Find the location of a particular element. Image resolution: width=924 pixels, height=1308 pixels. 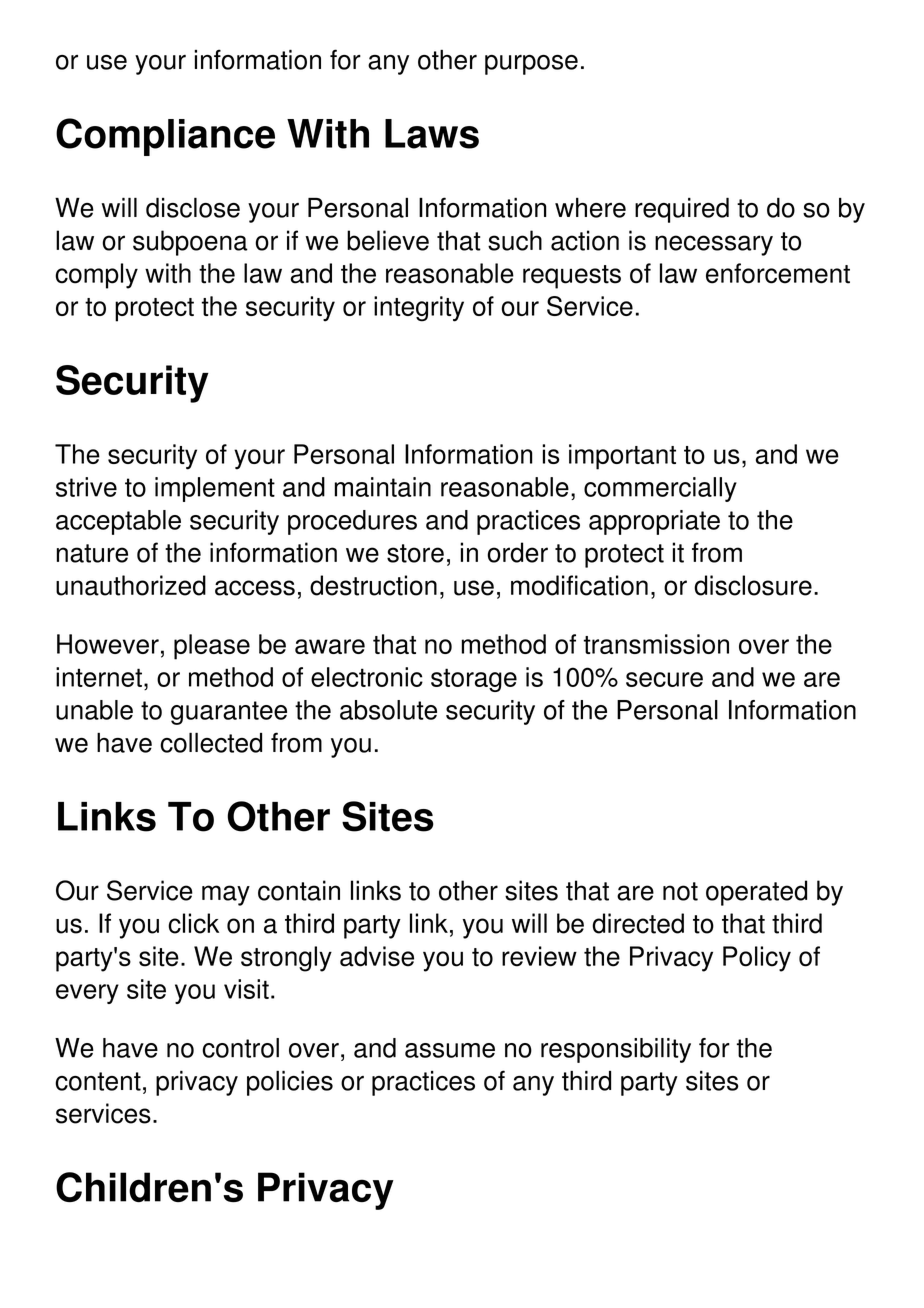

unauthorized is located at coordinates (131, 585).
